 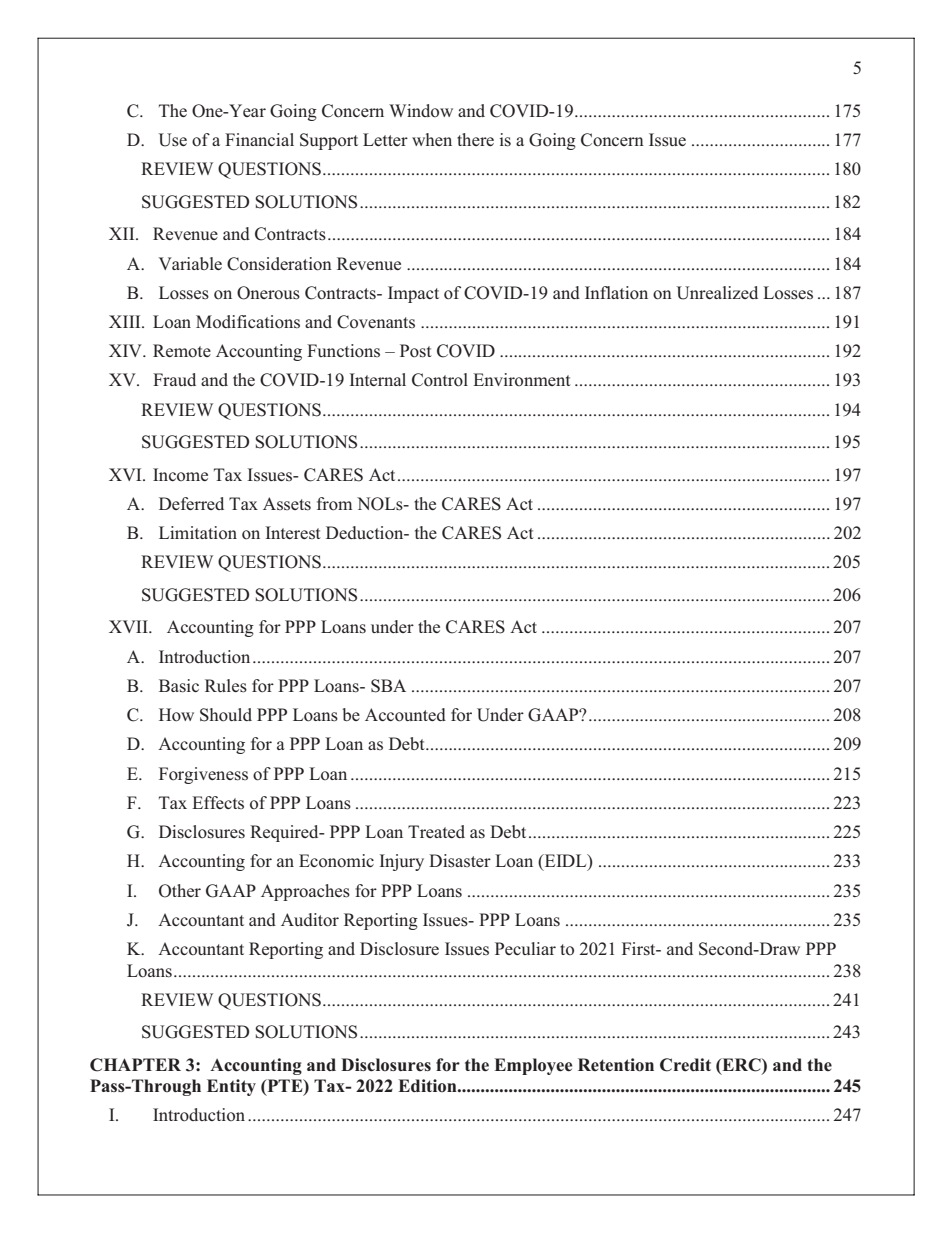 I want to click on Use, so click(x=172, y=140).
